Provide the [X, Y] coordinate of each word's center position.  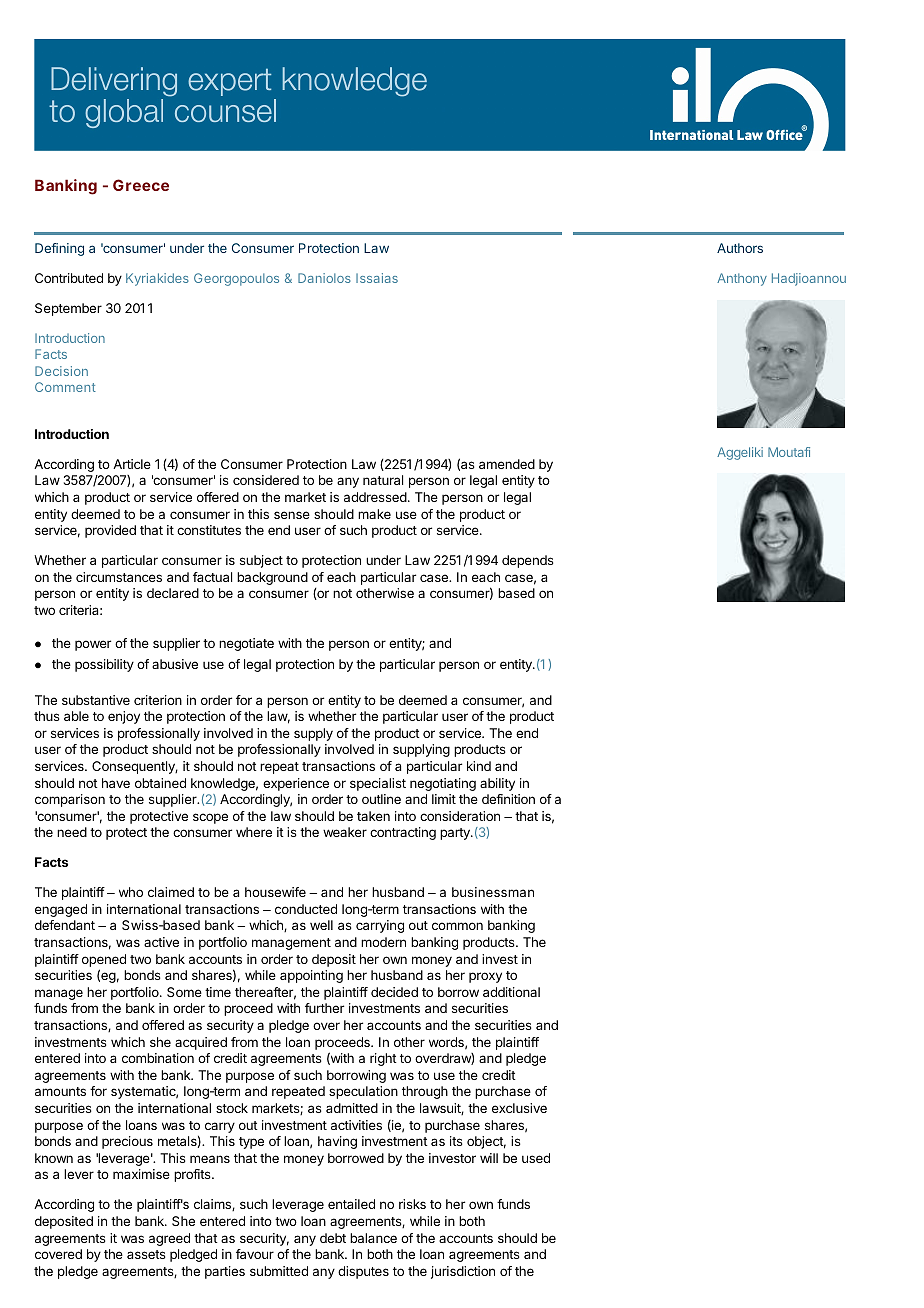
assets [146, 1254]
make [374, 514]
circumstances [119, 577]
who [131, 892]
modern [383, 942]
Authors [740, 248]
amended [507, 464]
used [536, 1158]
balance [373, 1238]
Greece [141, 185]
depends [528, 561]
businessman [493, 892]
